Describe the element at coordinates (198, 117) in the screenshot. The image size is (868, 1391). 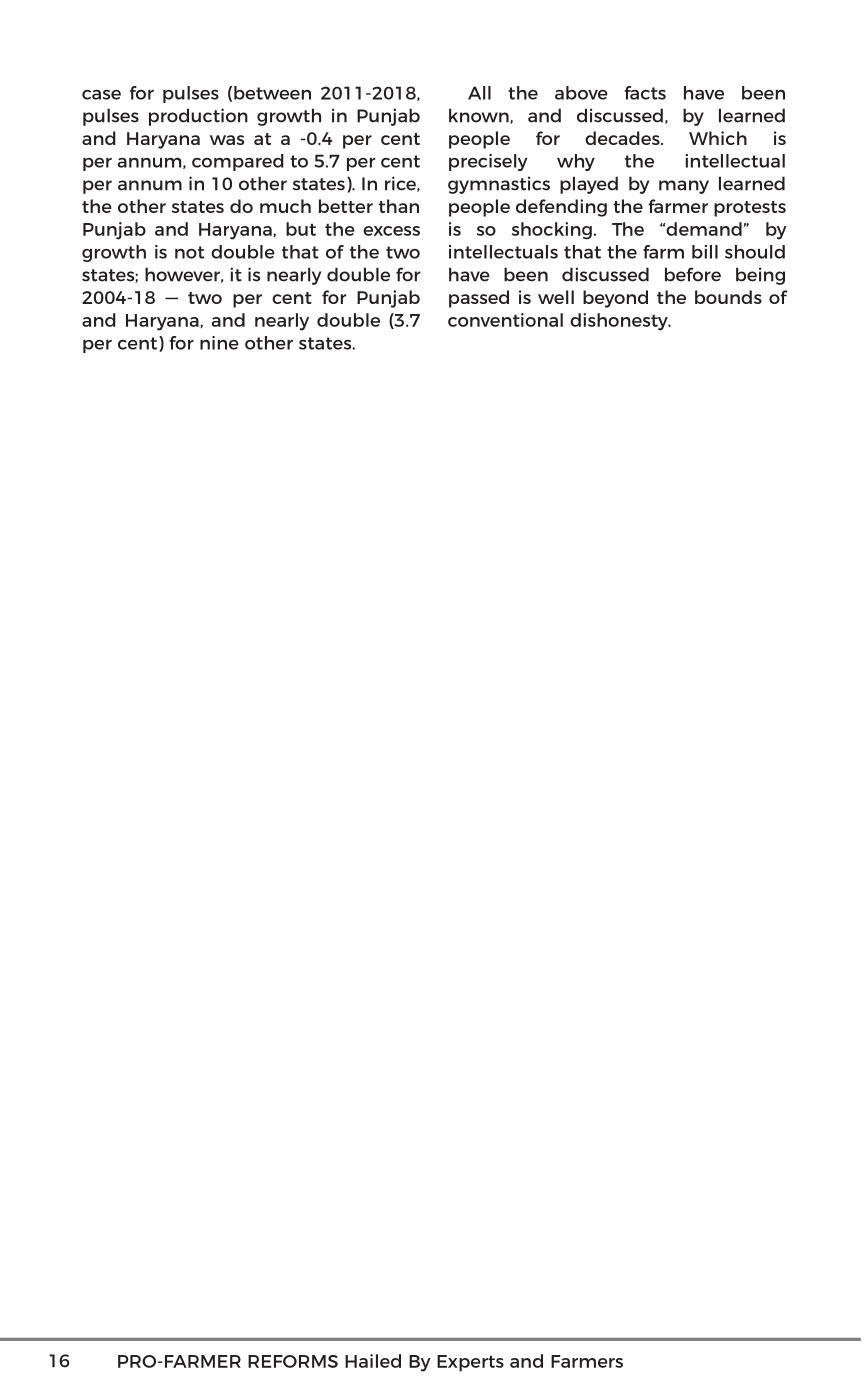
I see `production` at that location.
